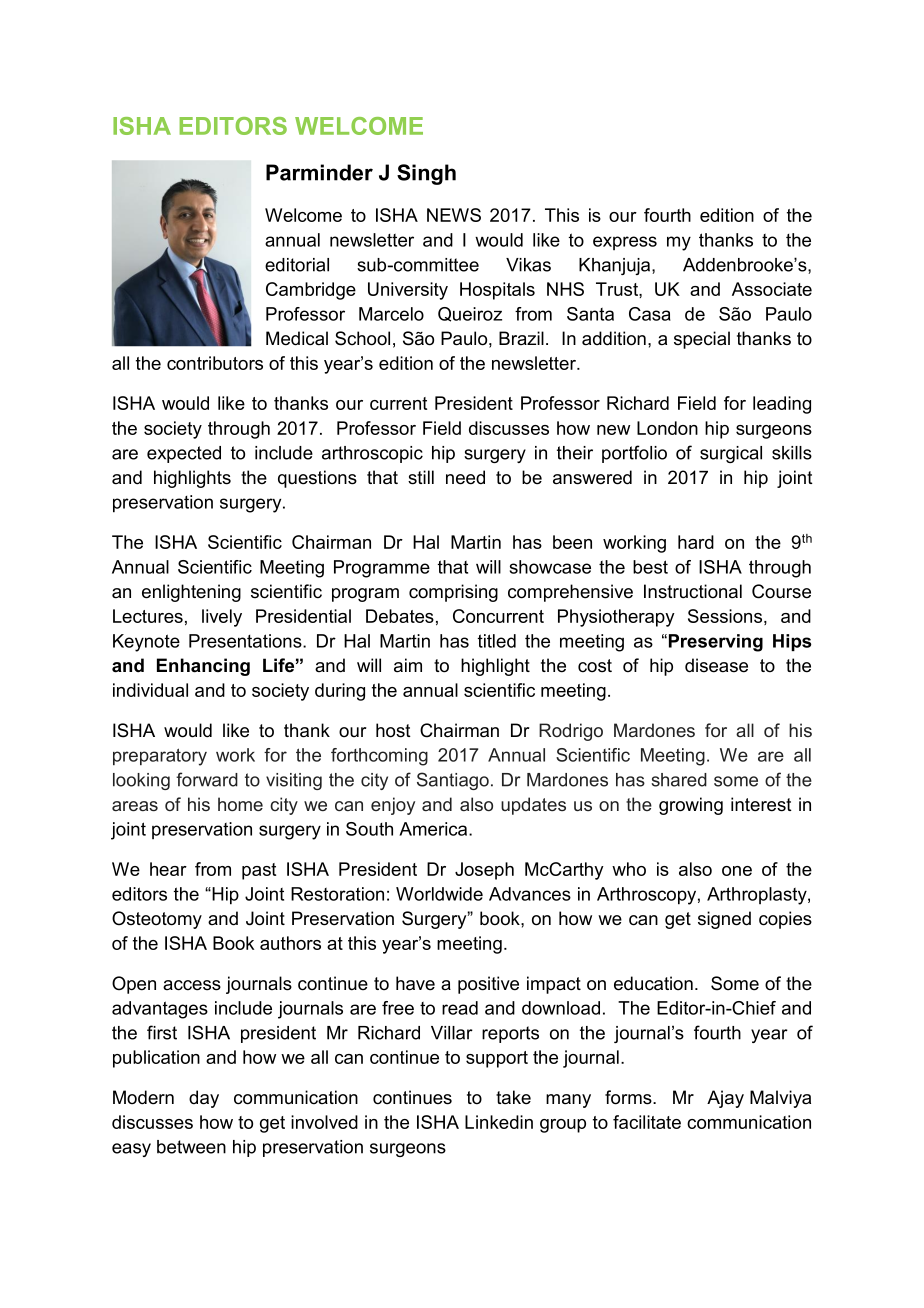  What do you see at coordinates (497, 641) in the screenshot?
I see `titled` at bounding box center [497, 641].
